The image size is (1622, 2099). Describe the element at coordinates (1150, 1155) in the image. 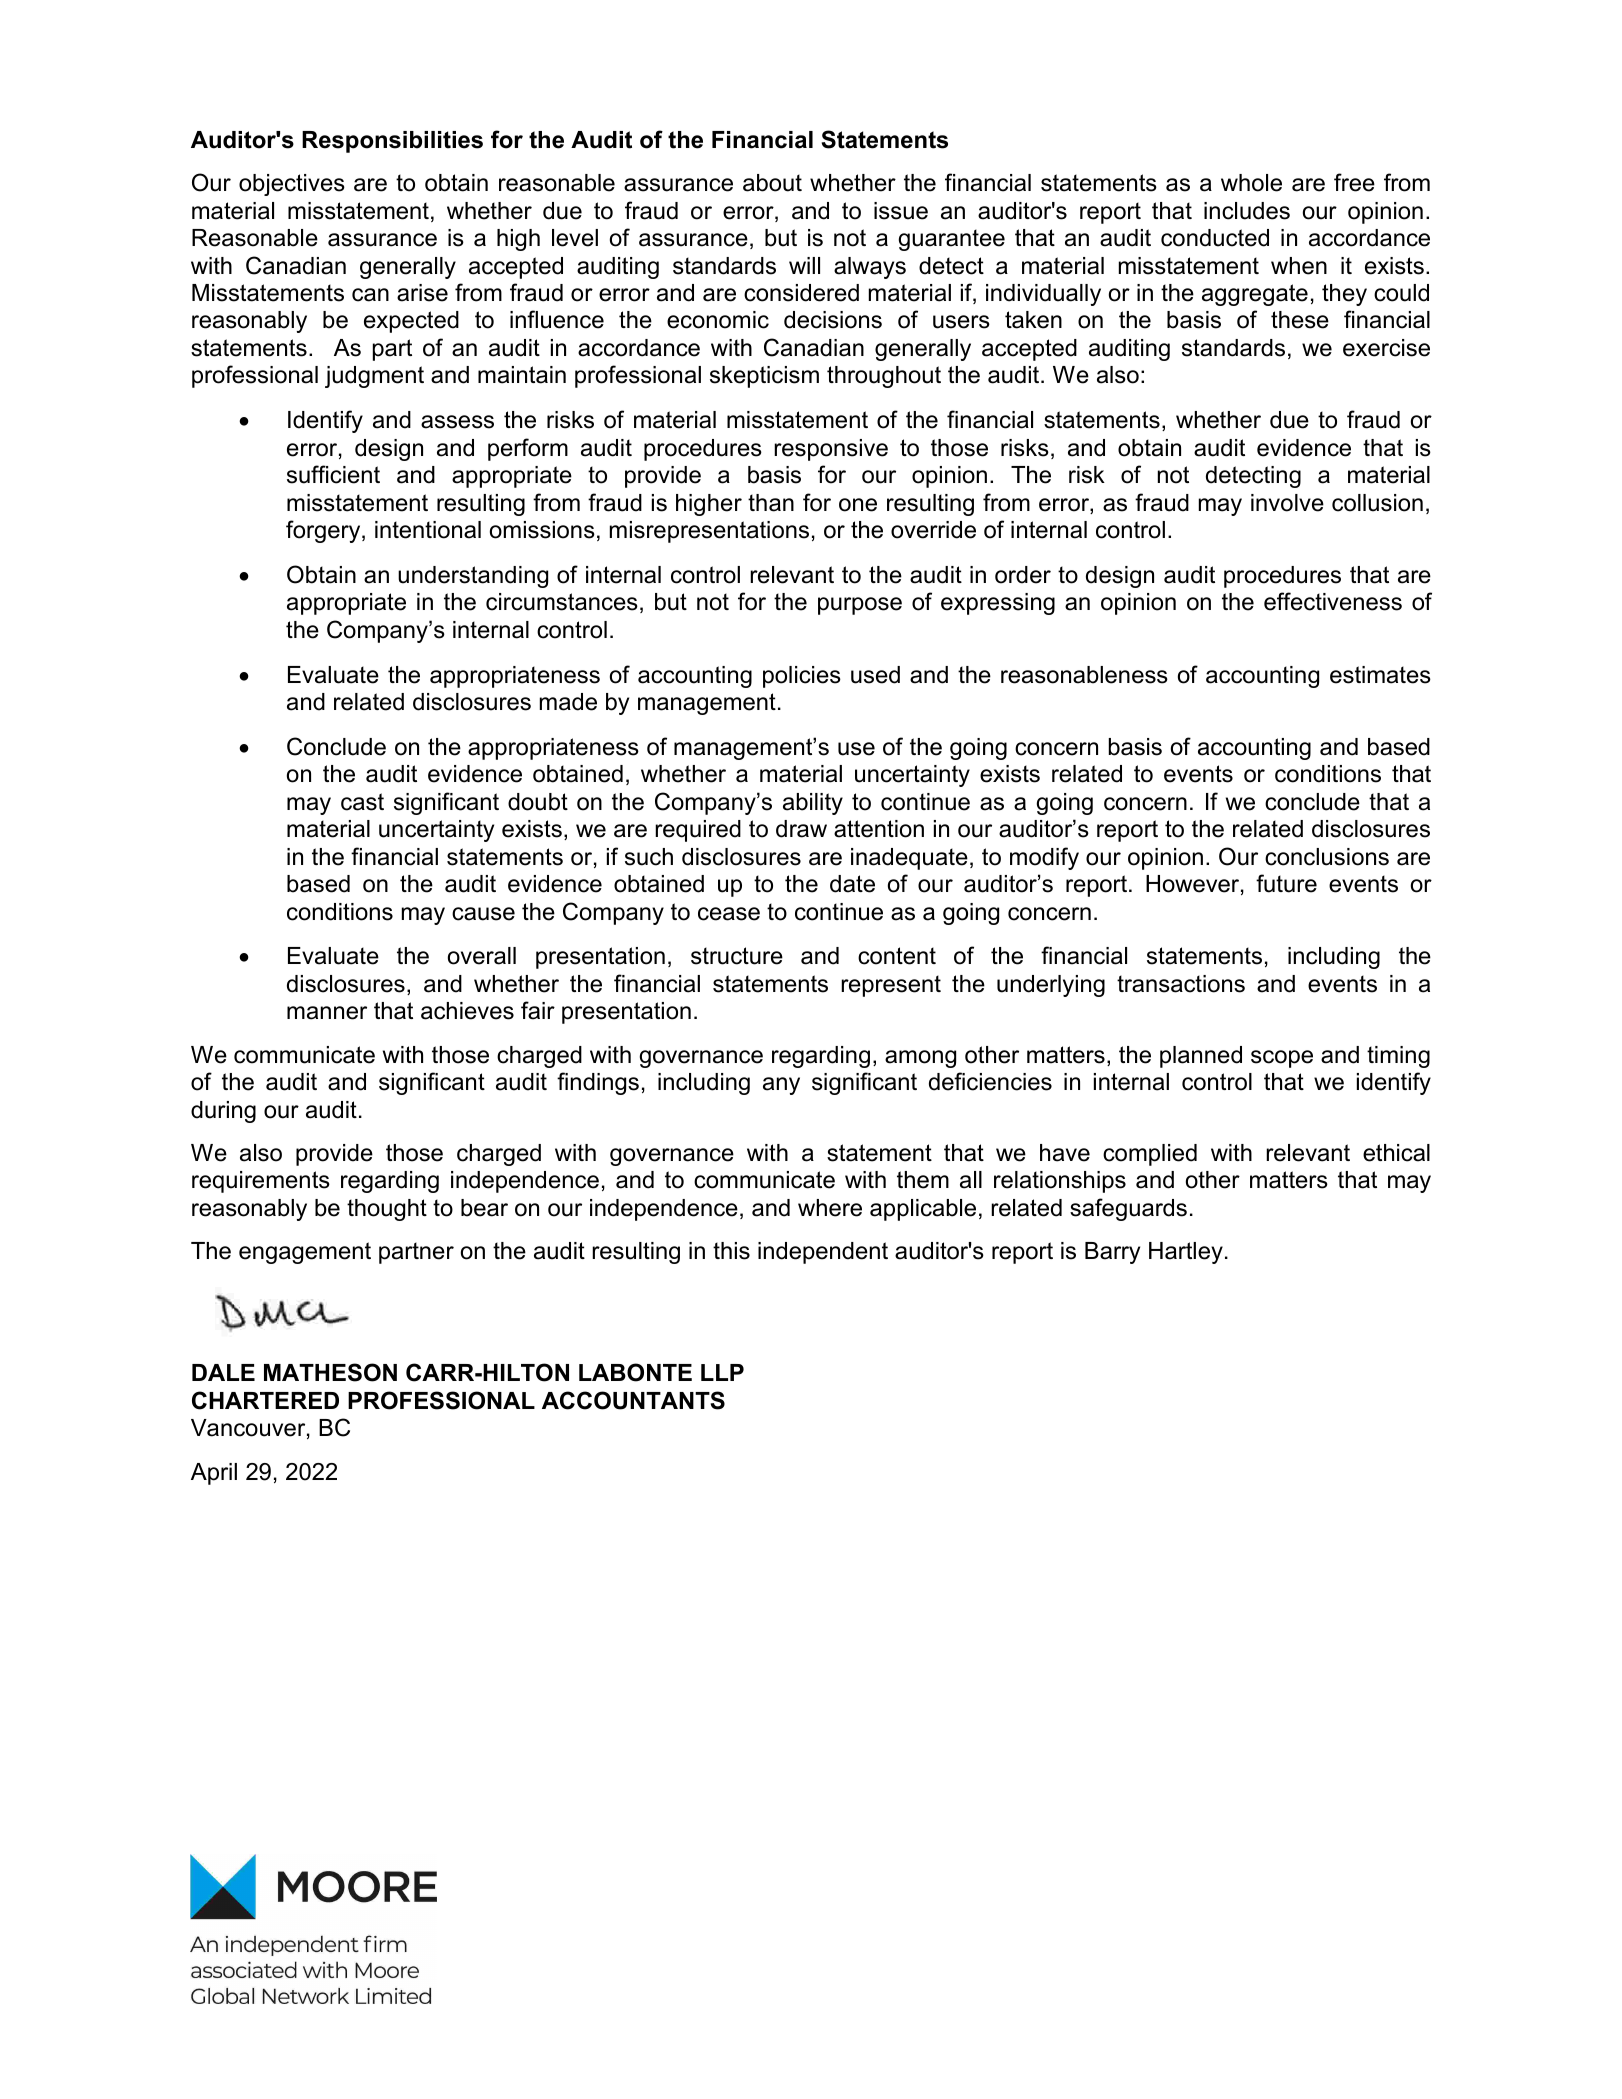

I see `complied` at that location.
